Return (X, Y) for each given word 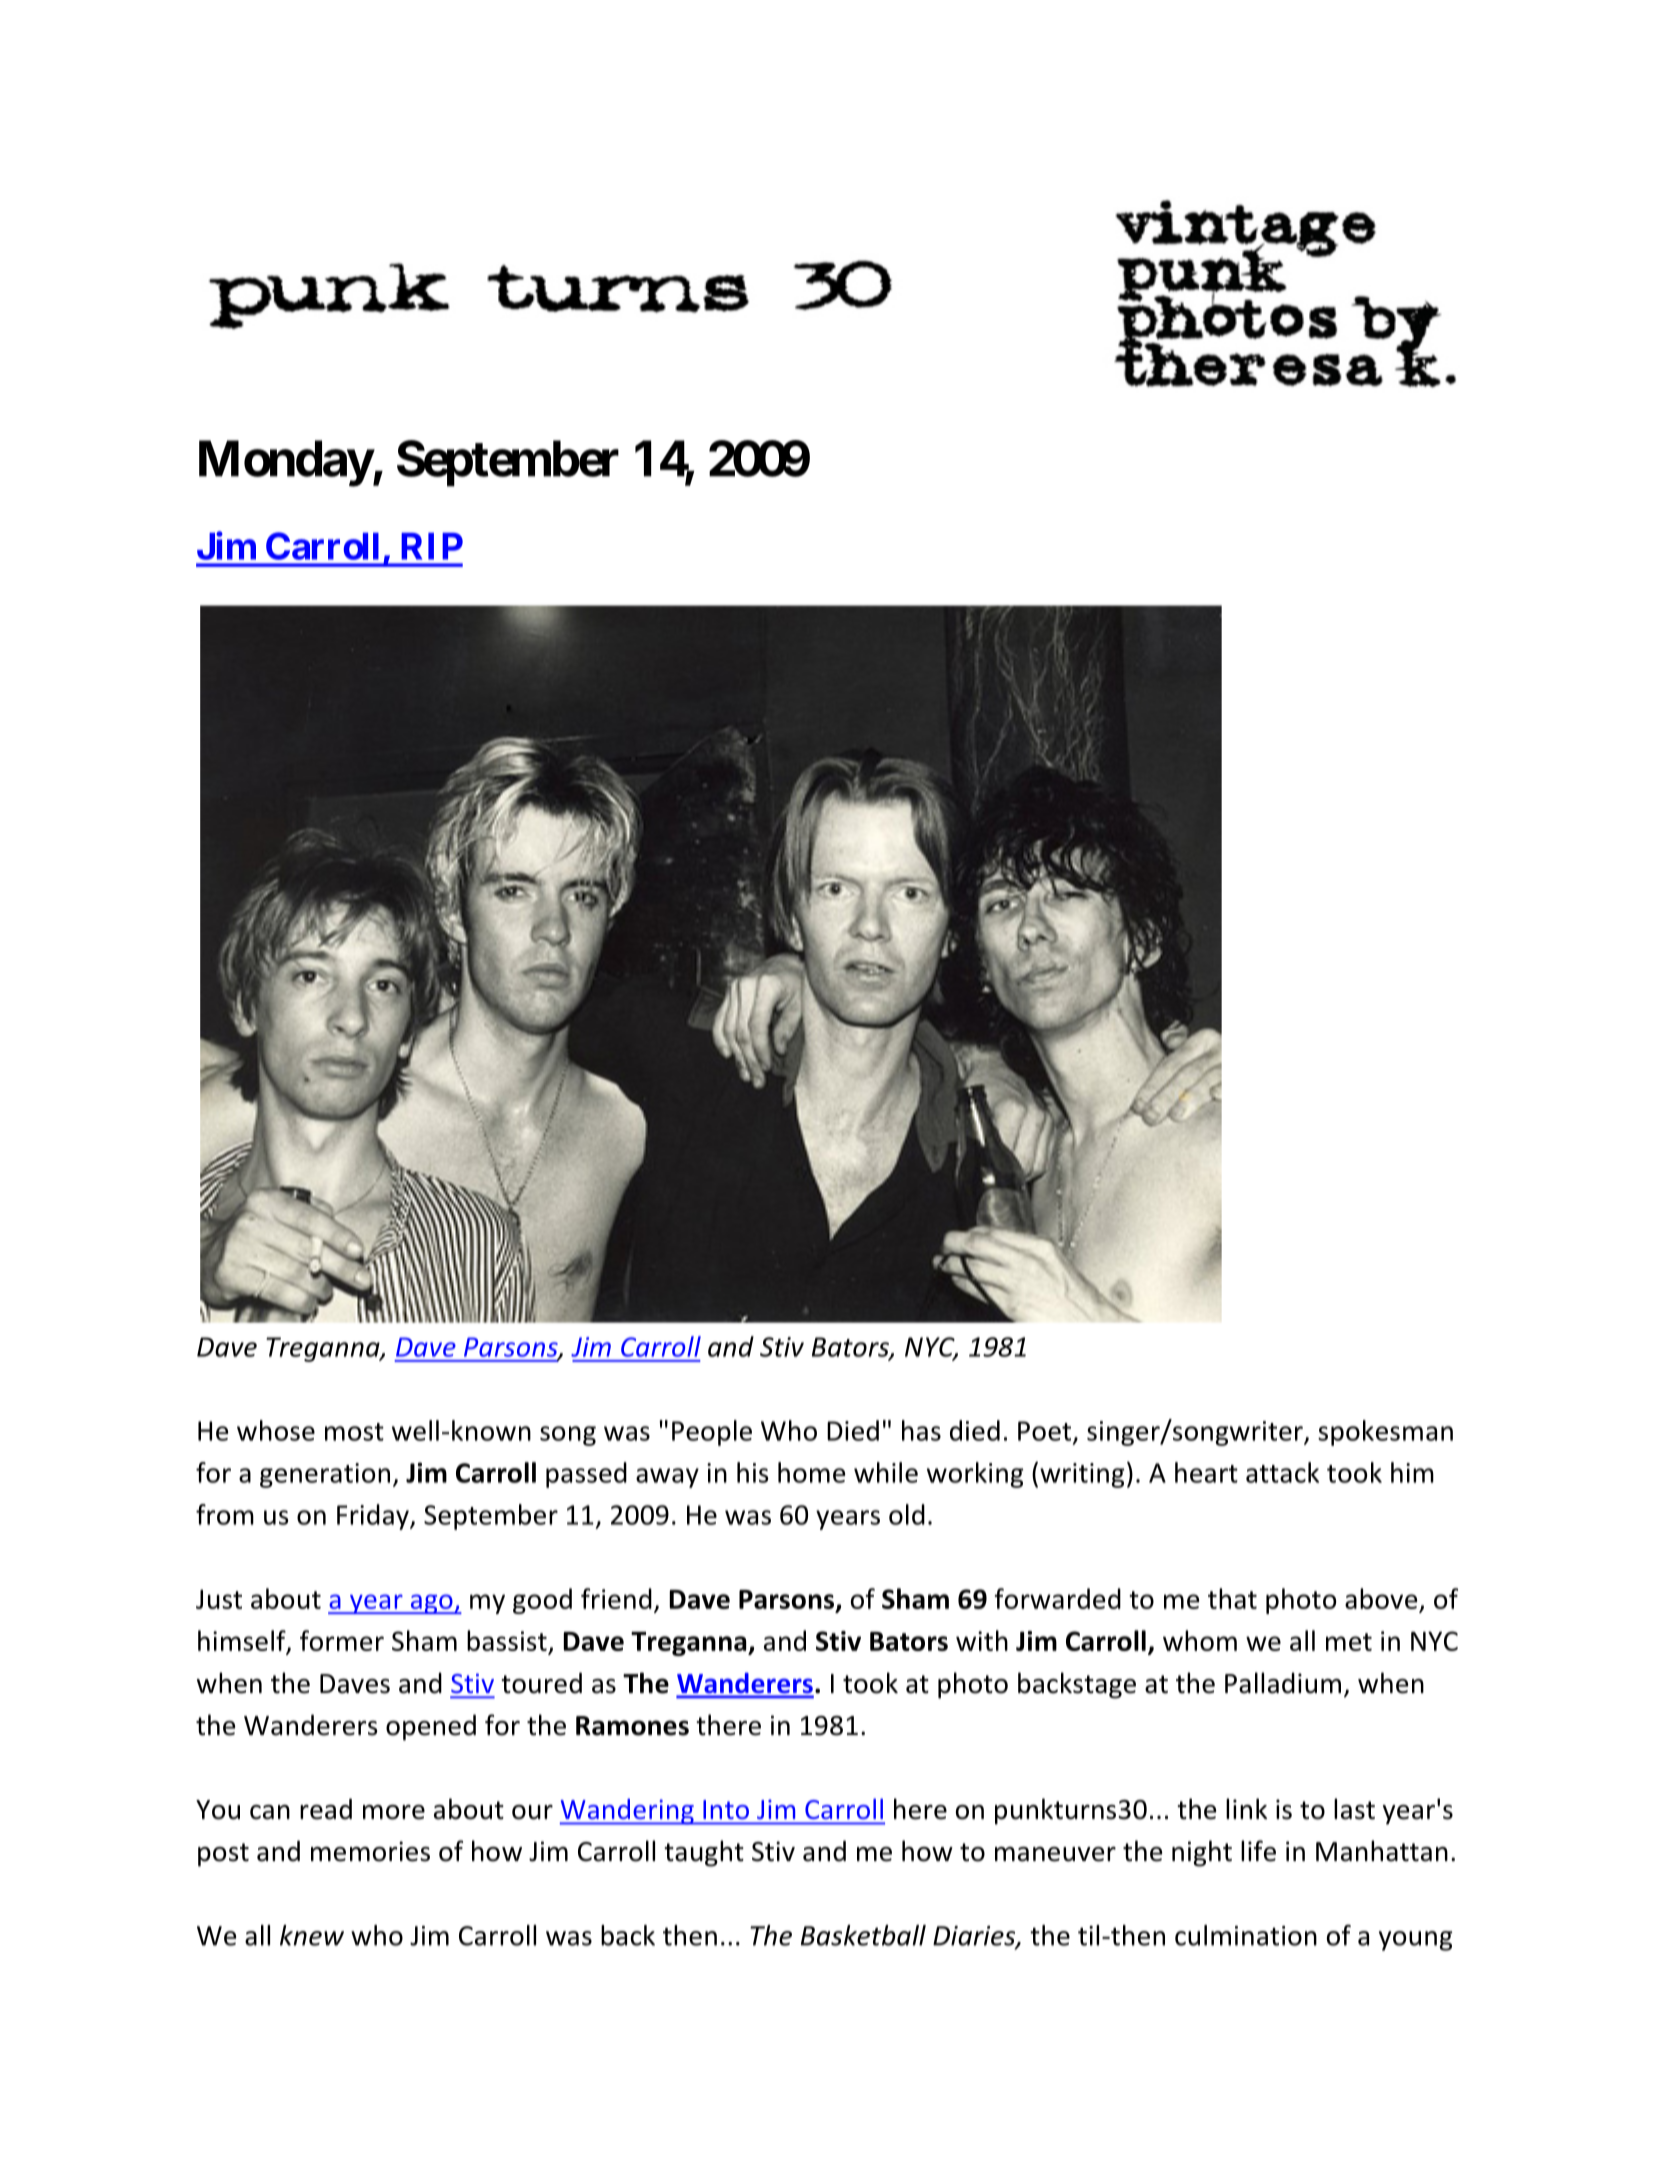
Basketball (863, 1935)
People (712, 1433)
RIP (432, 546)
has (921, 1430)
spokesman (1385, 1433)
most (354, 1432)
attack (1282, 1472)
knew (312, 1935)
